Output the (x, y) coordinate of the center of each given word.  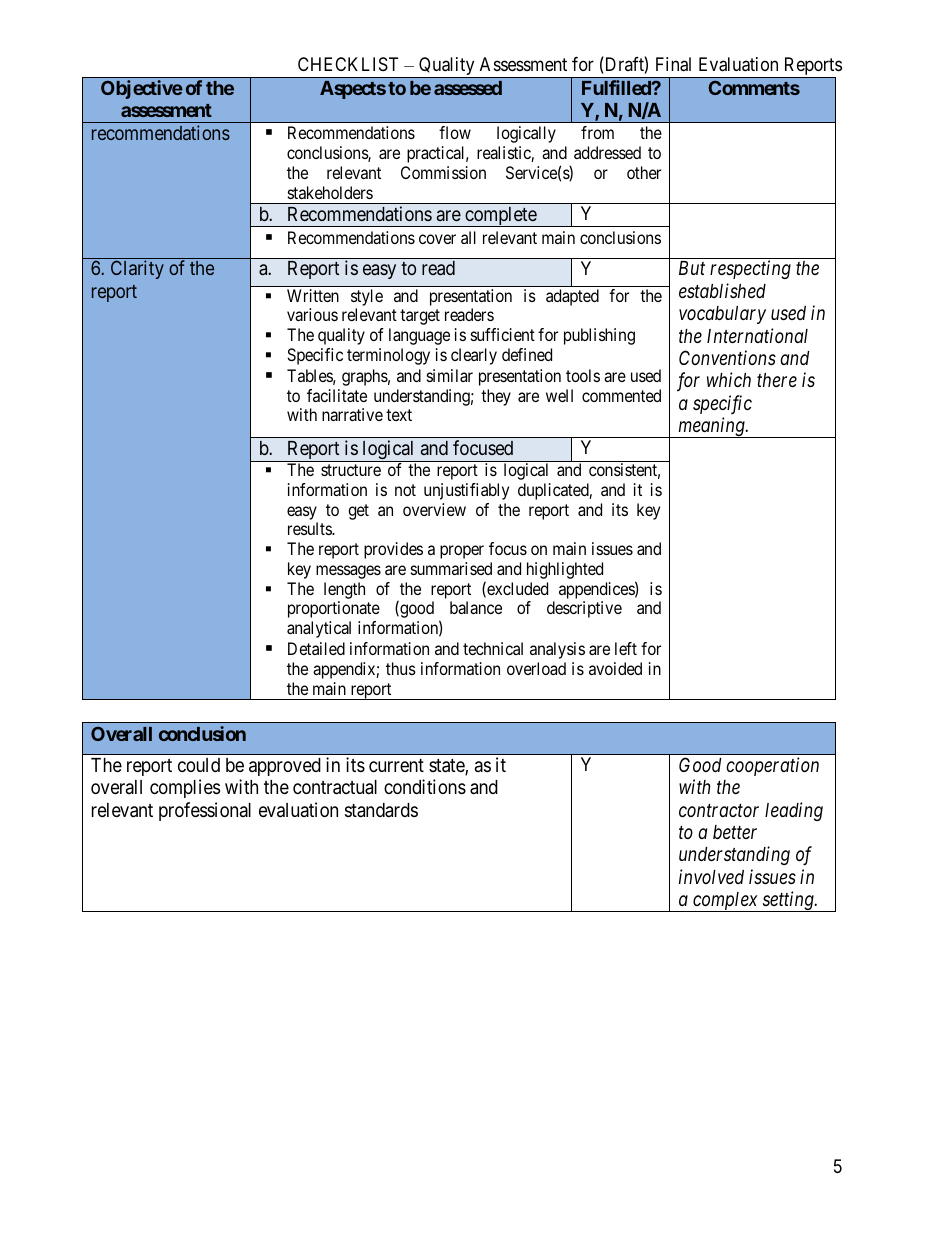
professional (205, 811)
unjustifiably (466, 491)
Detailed (316, 648)
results (310, 528)
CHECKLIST (348, 64)
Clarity (137, 269)
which (729, 379)
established (722, 290)
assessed (468, 88)
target (420, 317)
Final (673, 64)
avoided (615, 668)
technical (493, 648)
